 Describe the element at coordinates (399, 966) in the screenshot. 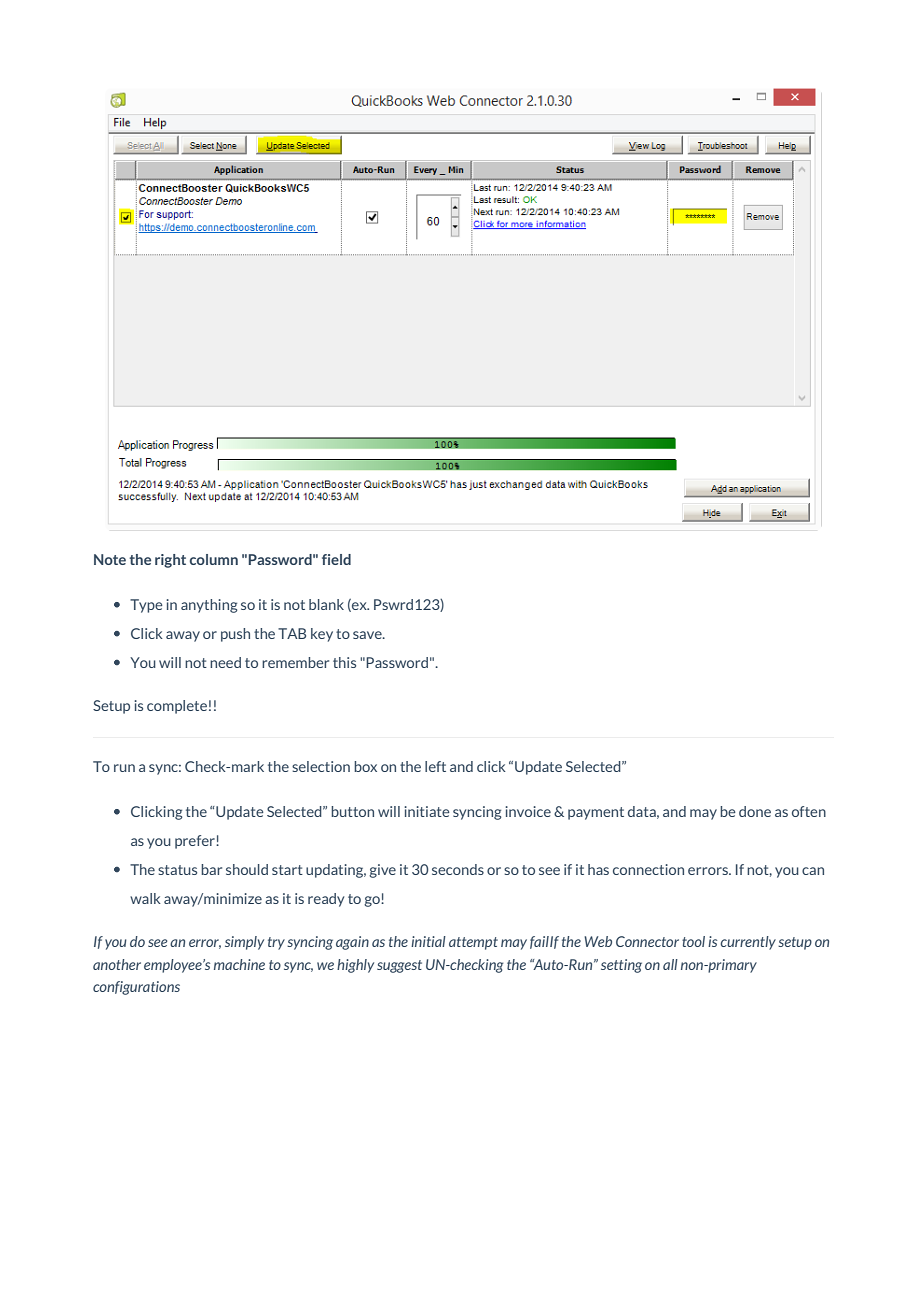

I see `suggest` at that location.
